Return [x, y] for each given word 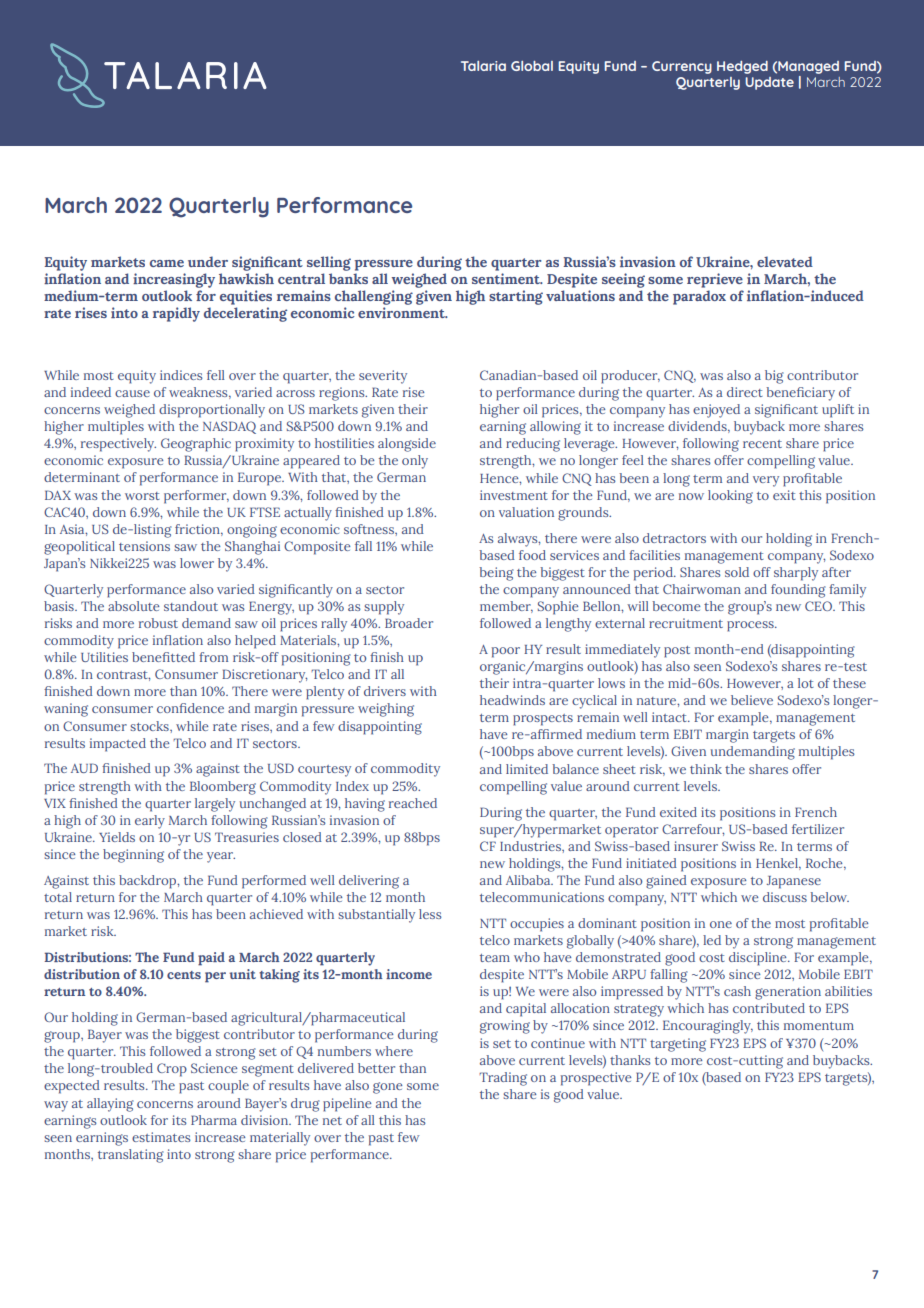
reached [413, 803]
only [415, 462]
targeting [678, 1045]
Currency [682, 67]
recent [762, 444]
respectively [118, 445]
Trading [503, 1079]
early [150, 822]
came [167, 263]
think [706, 769]
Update [769, 83]
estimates [161, 1137]
